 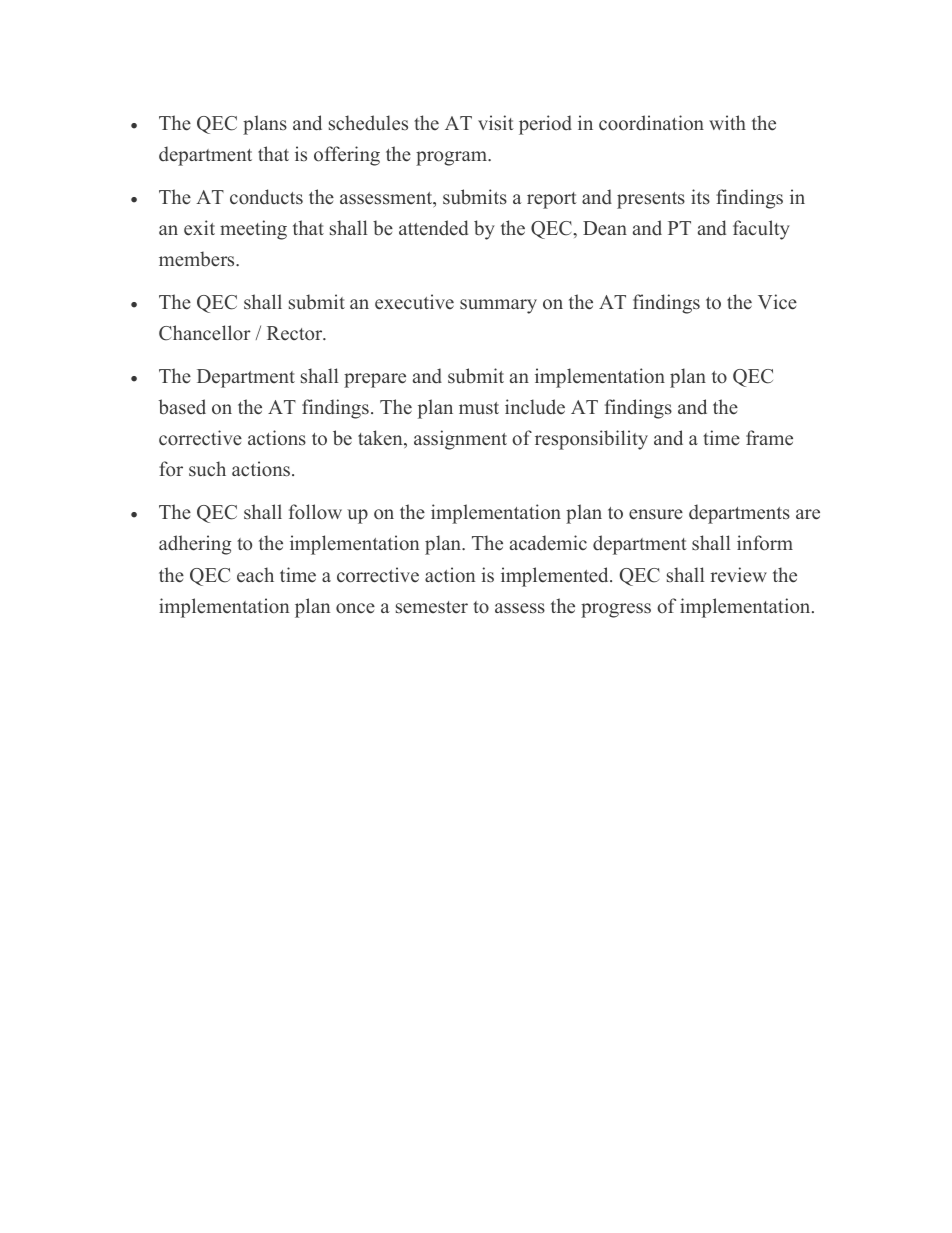 I want to click on members, so click(x=198, y=259).
